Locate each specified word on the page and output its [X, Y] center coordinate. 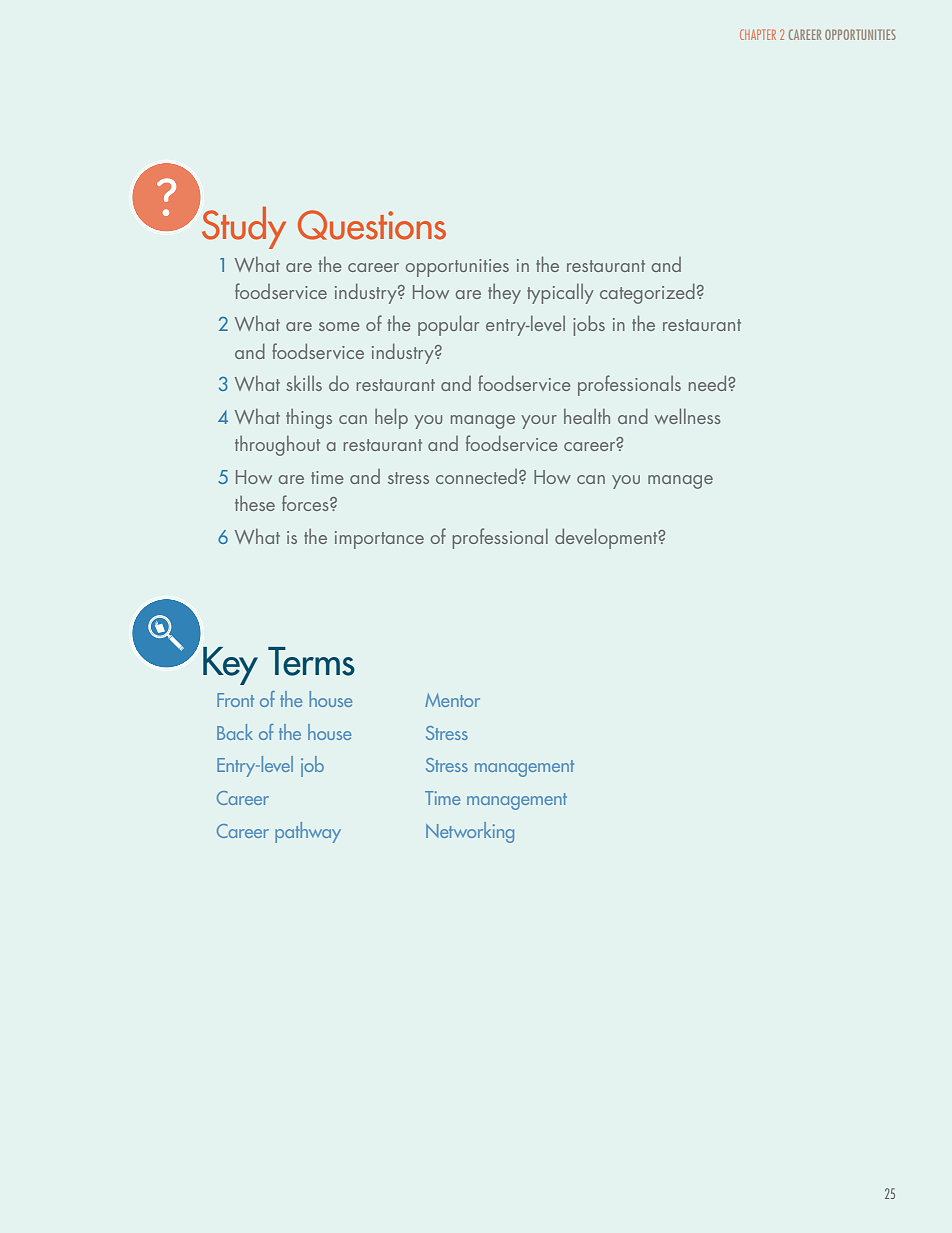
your [539, 422]
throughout [277, 446]
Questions [372, 225]
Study [244, 227]
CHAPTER [758, 34]
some [339, 326]
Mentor [452, 700]
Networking [470, 832]
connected [476, 476]
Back [235, 732]
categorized [647, 293]
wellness [687, 416]
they [504, 294]
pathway [308, 832]
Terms [311, 661]
